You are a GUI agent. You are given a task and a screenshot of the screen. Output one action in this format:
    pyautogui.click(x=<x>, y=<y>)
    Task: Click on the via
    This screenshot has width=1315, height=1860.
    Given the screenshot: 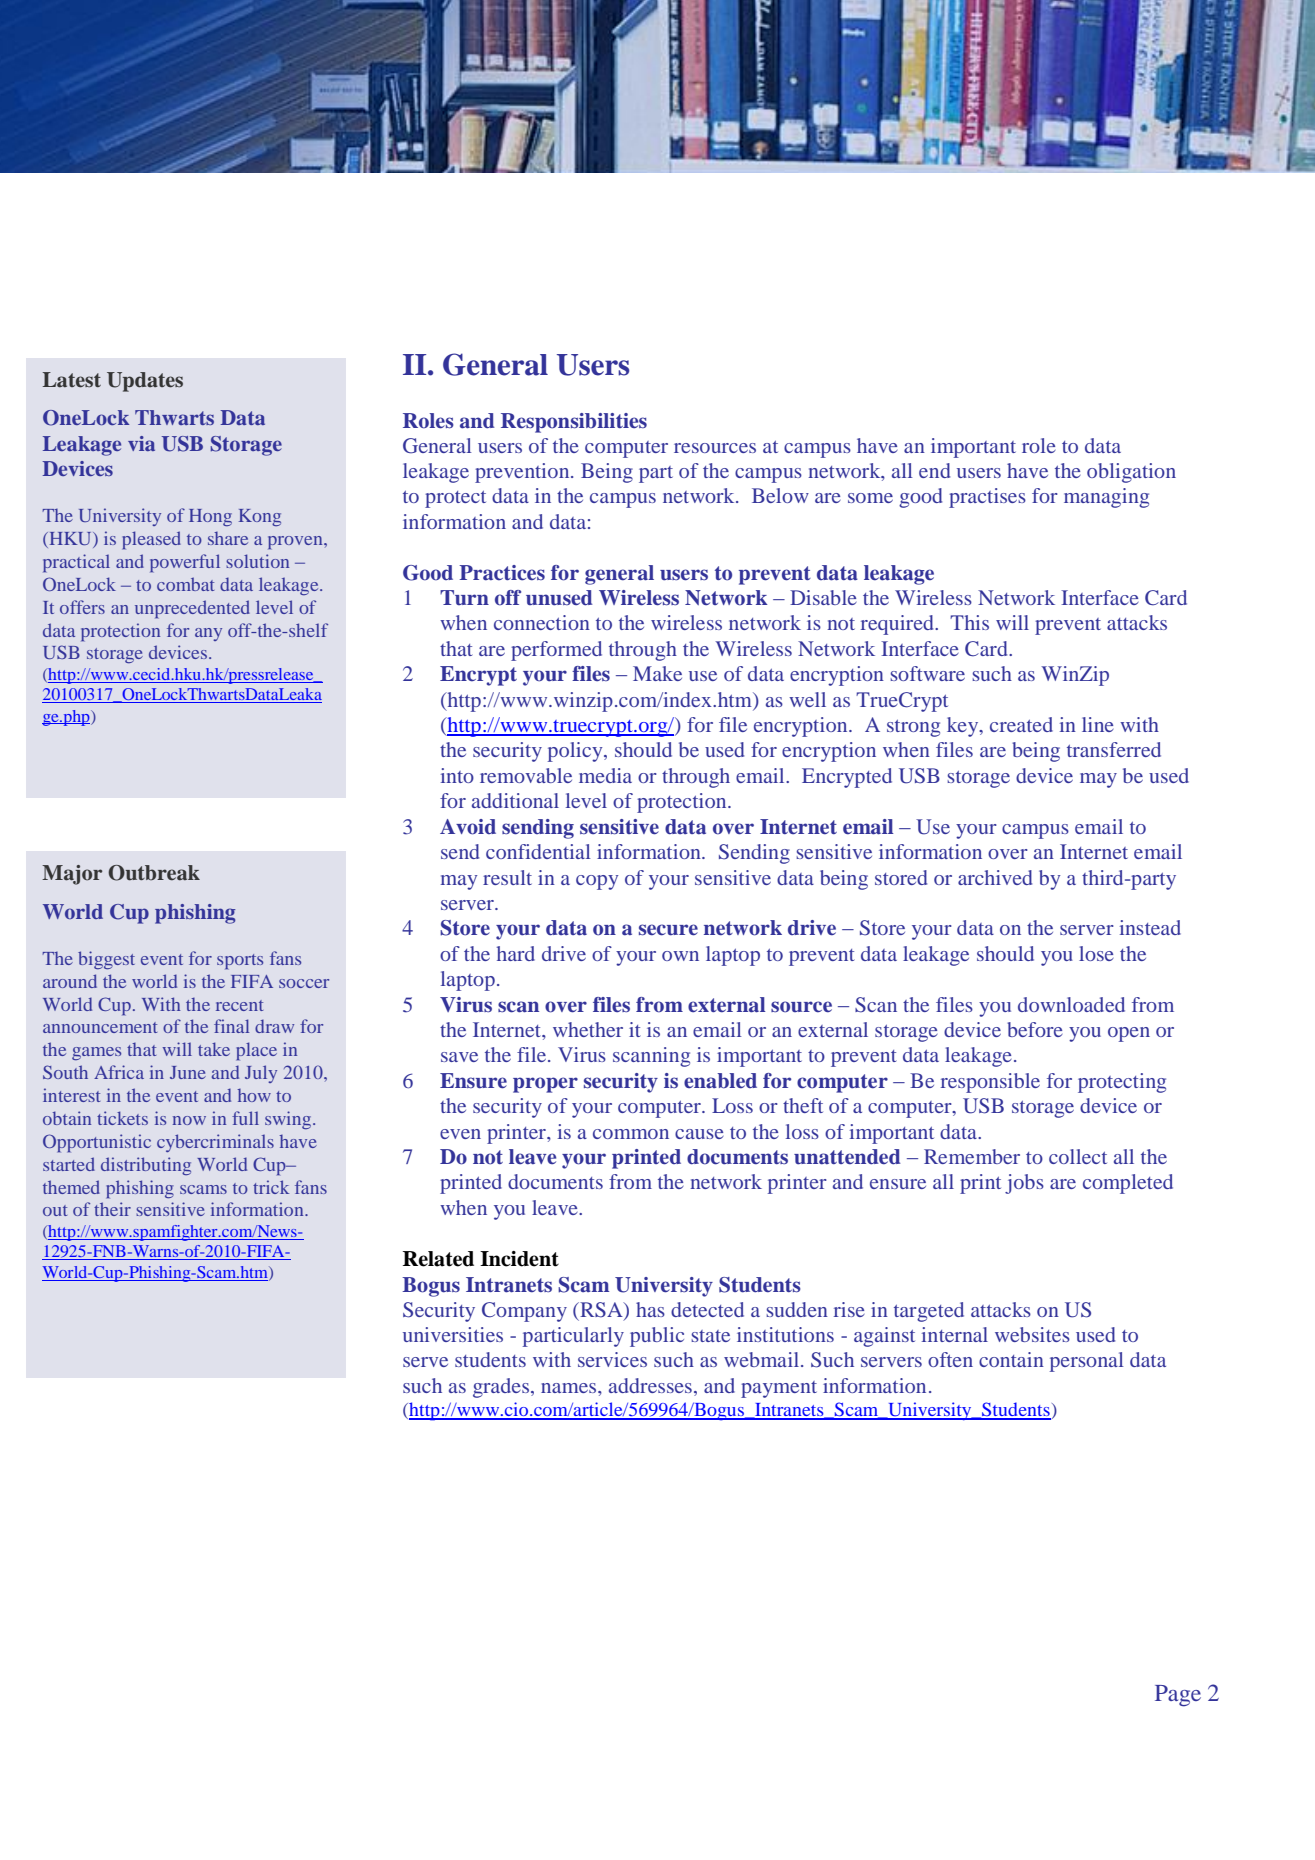 What is the action you would take?
    pyautogui.click(x=141, y=443)
